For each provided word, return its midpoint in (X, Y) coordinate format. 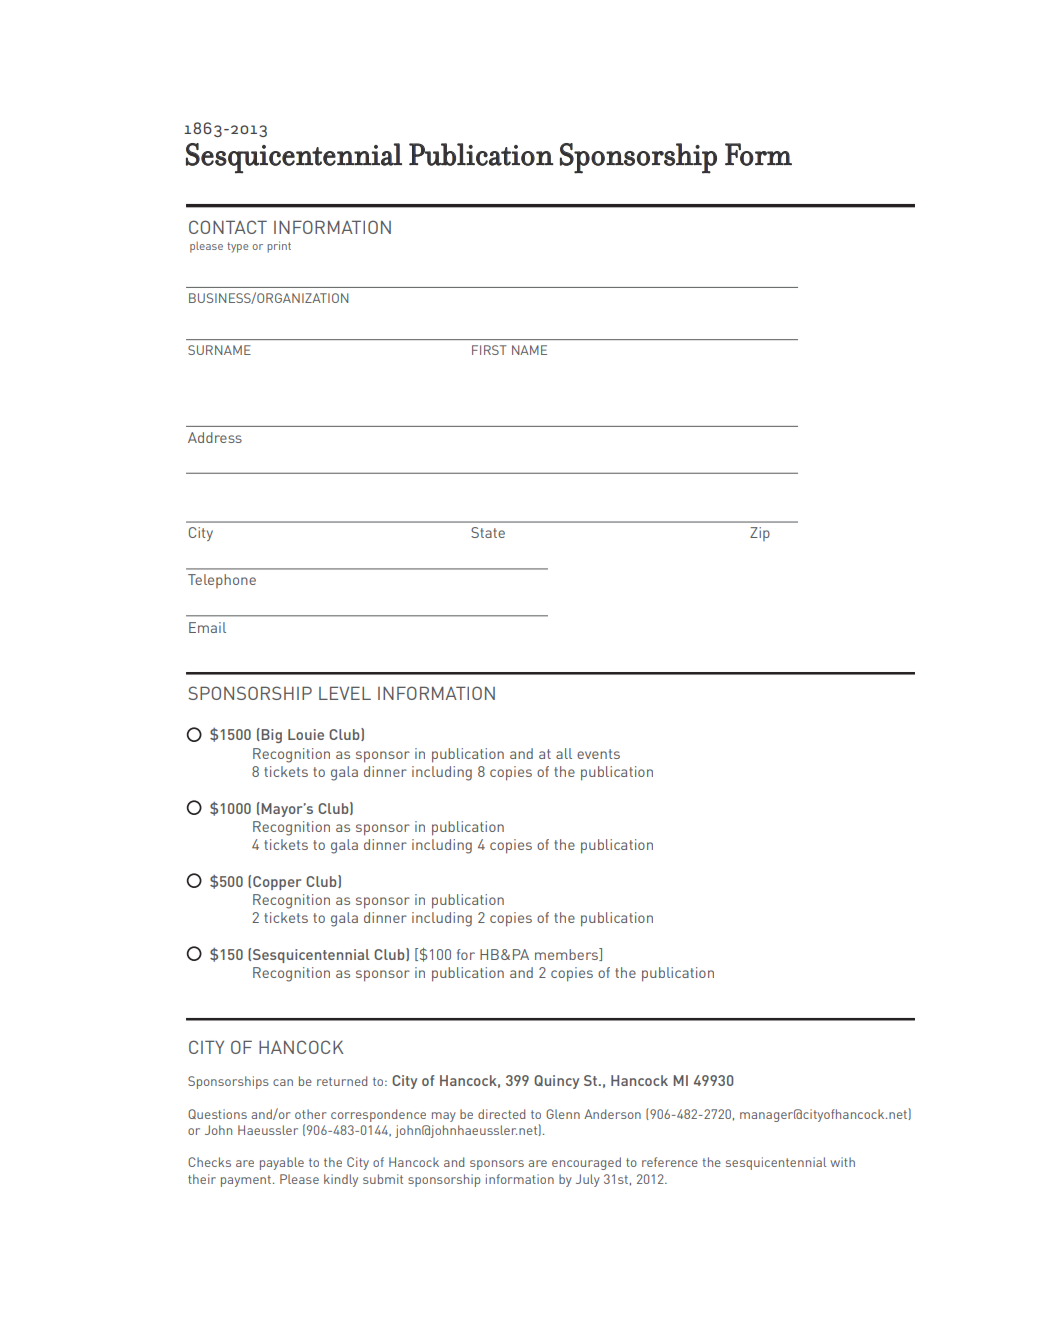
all (564, 753)
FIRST (489, 350)
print (279, 247)
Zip (760, 534)
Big (271, 736)
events (598, 754)
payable (282, 1163)
